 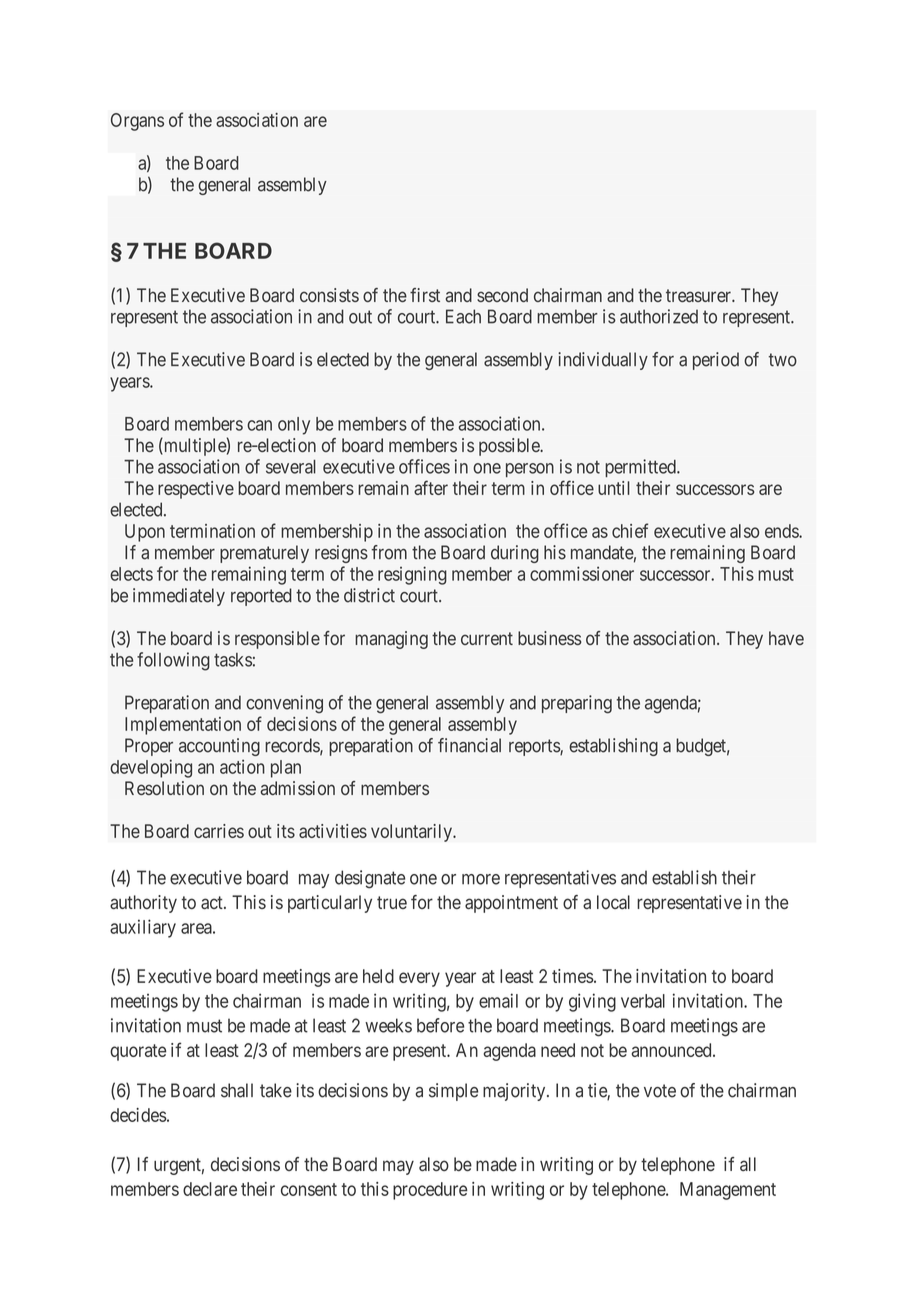 I want to click on declare, so click(x=210, y=1189).
